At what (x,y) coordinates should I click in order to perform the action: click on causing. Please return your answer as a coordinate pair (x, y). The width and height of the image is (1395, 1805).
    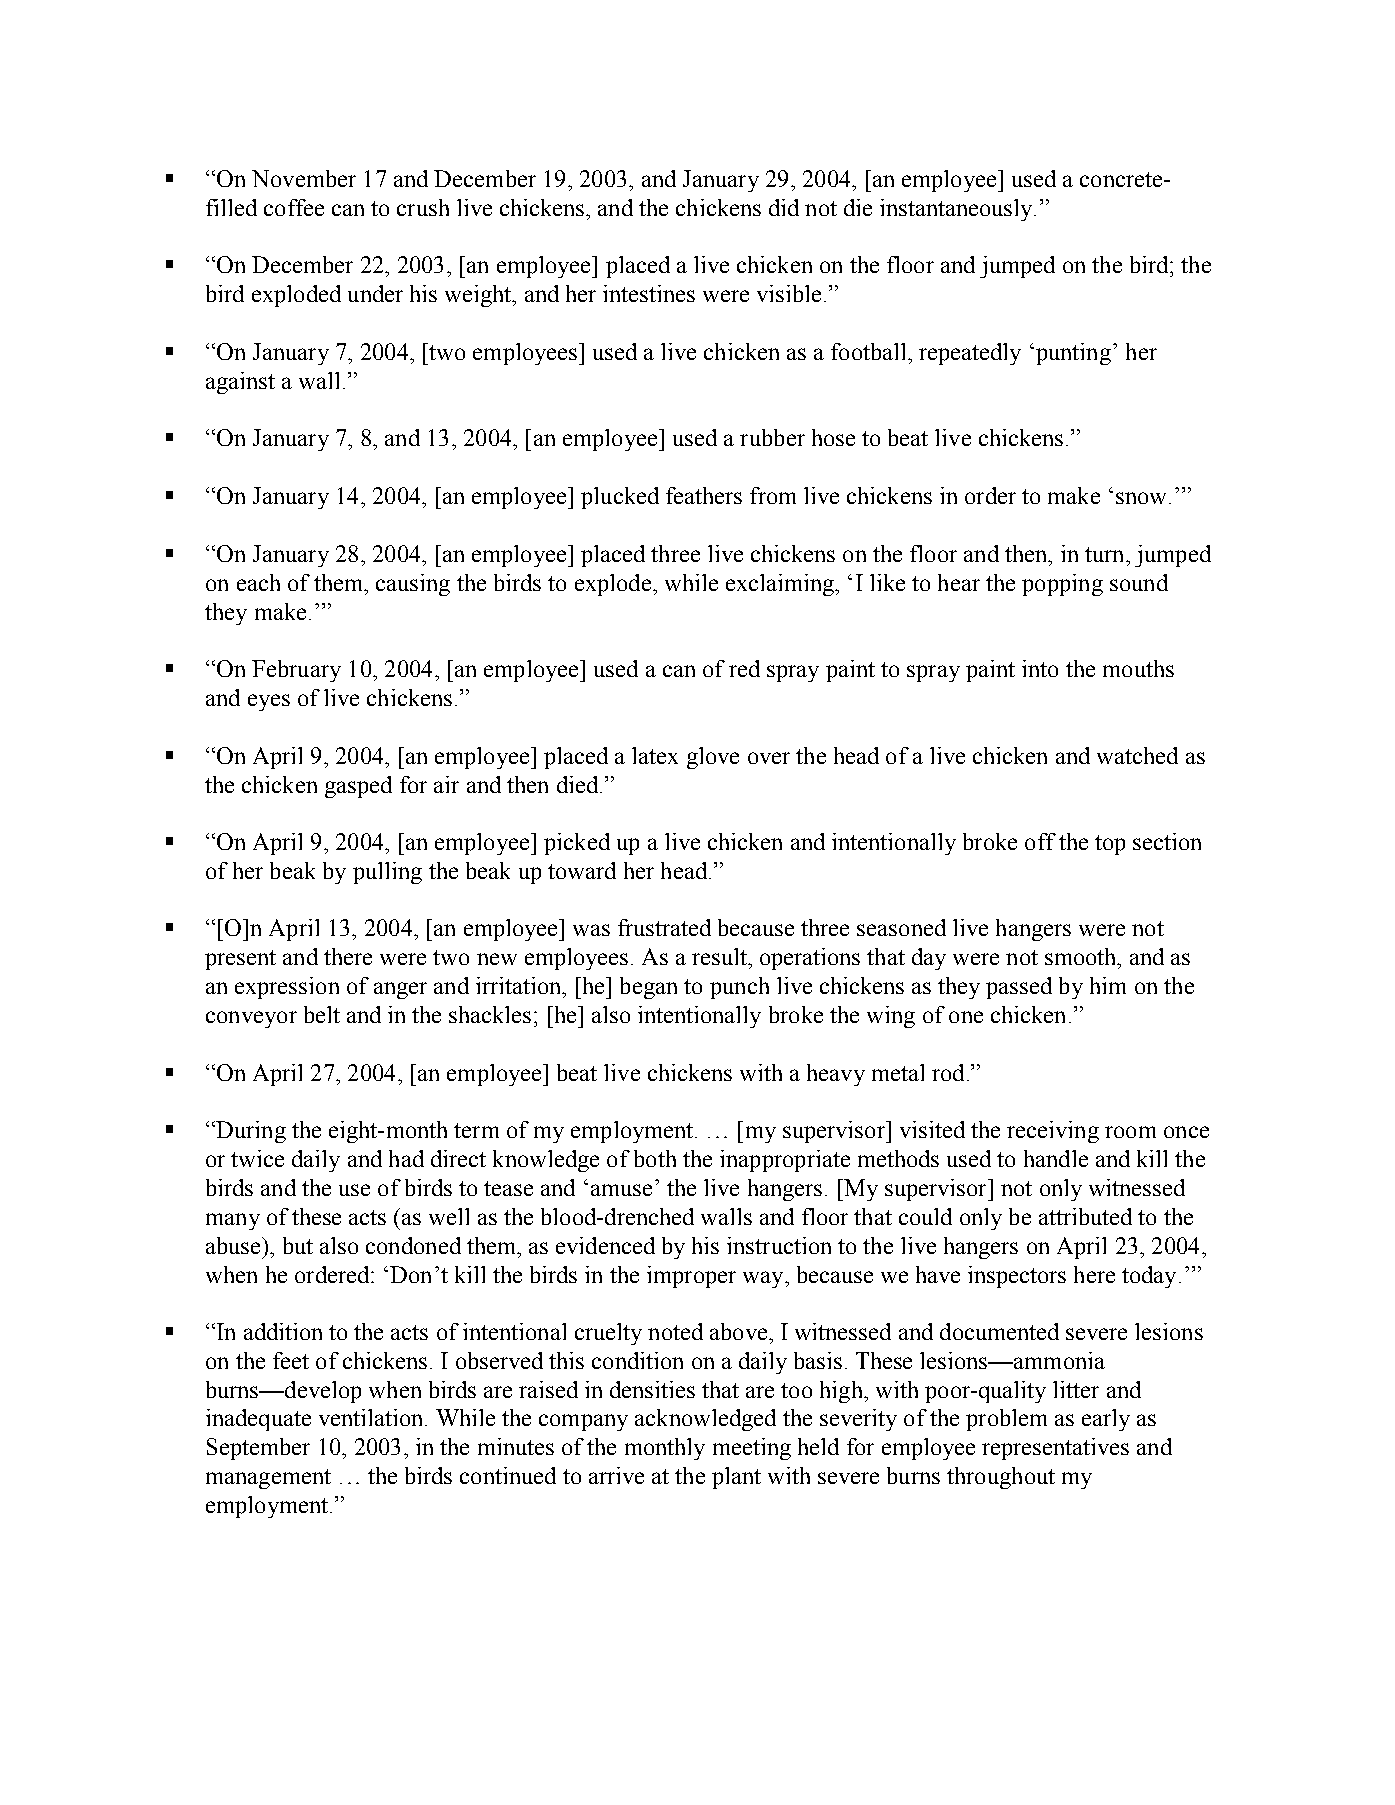
    Looking at the image, I should click on (413, 585).
